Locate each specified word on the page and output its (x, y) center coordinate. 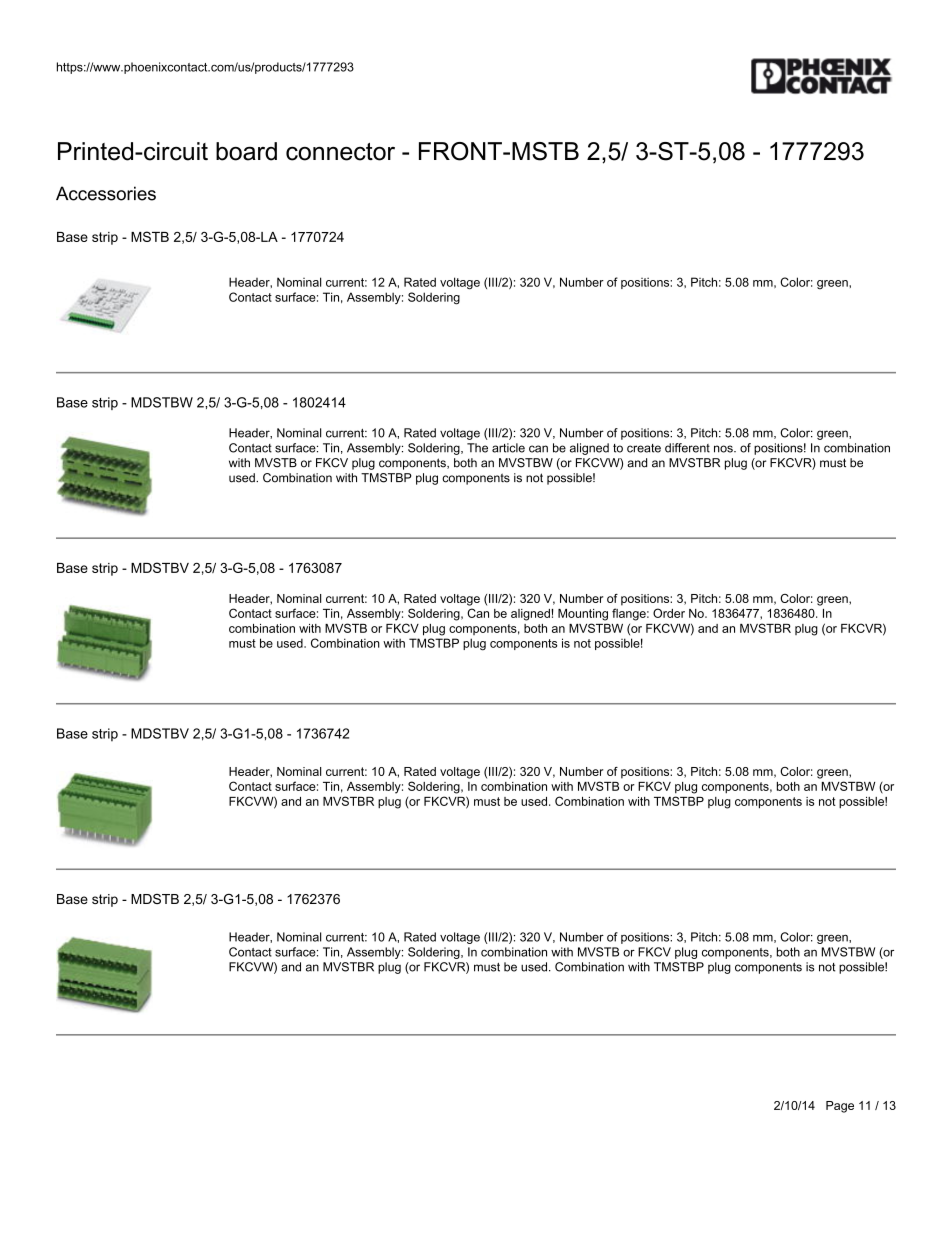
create (644, 448)
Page (840, 1107)
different (687, 448)
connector (340, 152)
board (246, 151)
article (508, 448)
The (477, 448)
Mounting (583, 615)
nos (724, 449)
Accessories (106, 193)
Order (669, 613)
